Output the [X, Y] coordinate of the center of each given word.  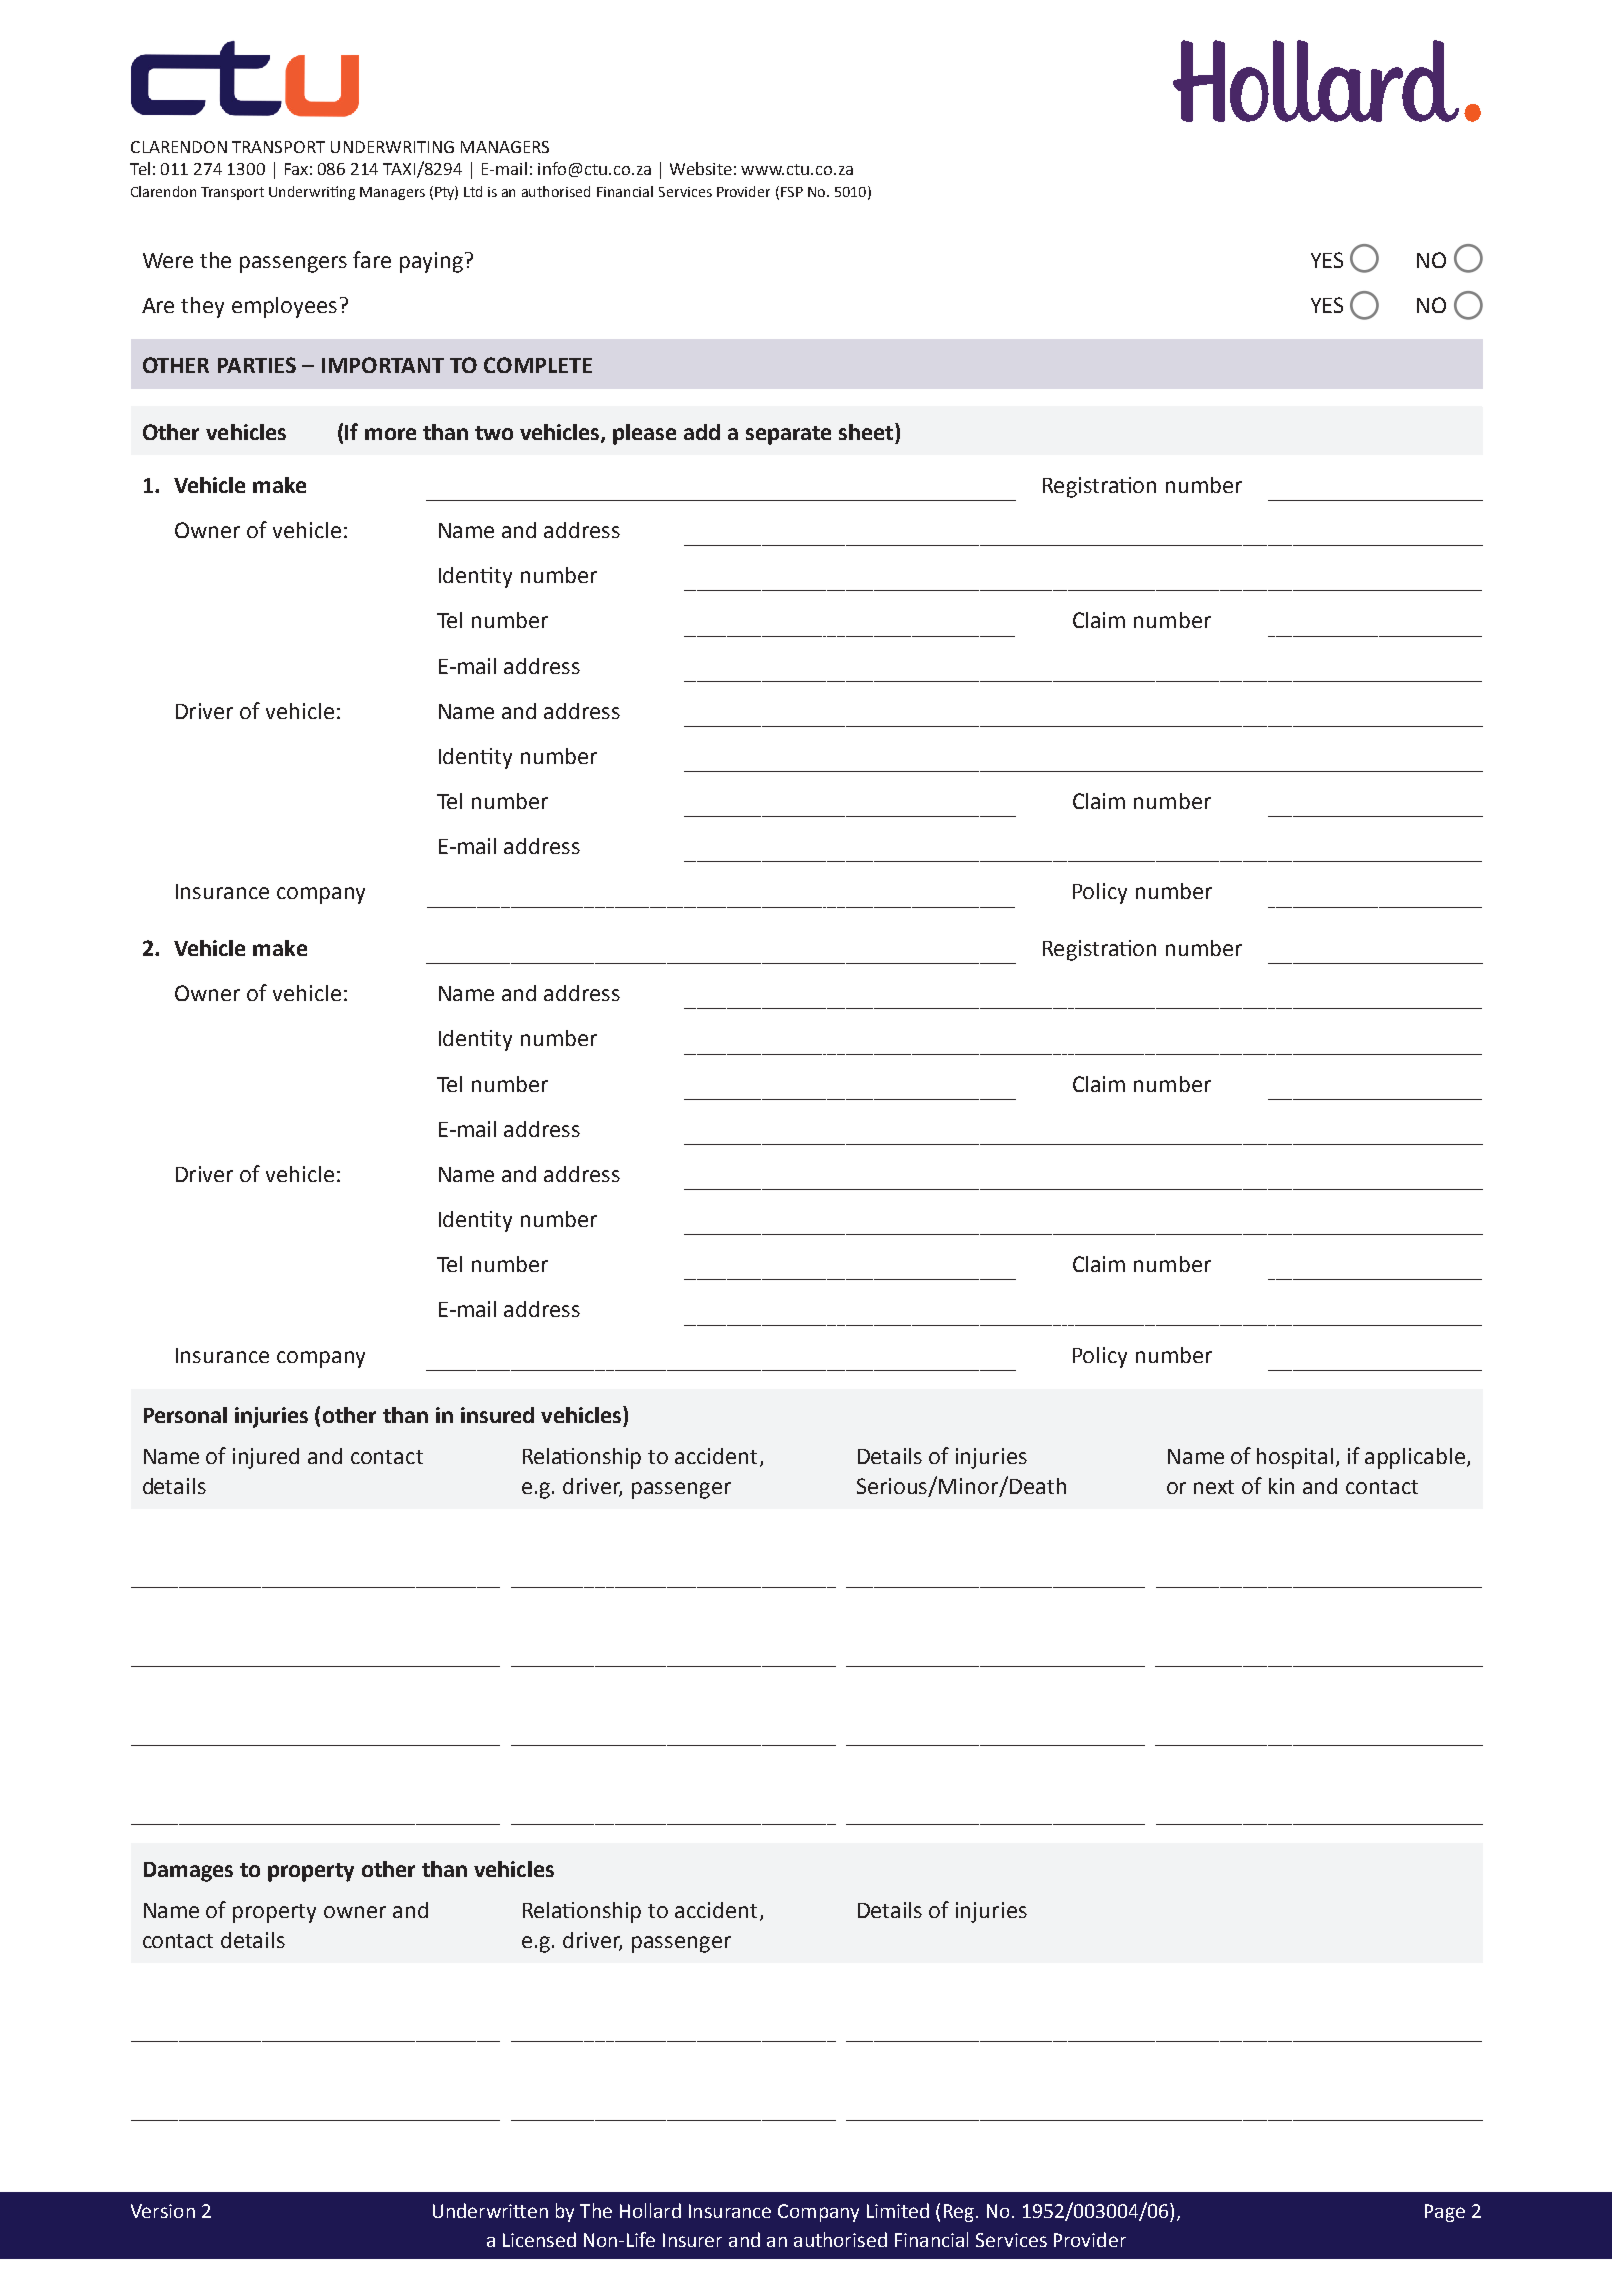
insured [497, 1415]
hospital [1295, 1458]
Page [1445, 2213]
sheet [866, 432]
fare [372, 259]
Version [163, 2211]
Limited [898, 2210]
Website [701, 168]
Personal [185, 1415]
